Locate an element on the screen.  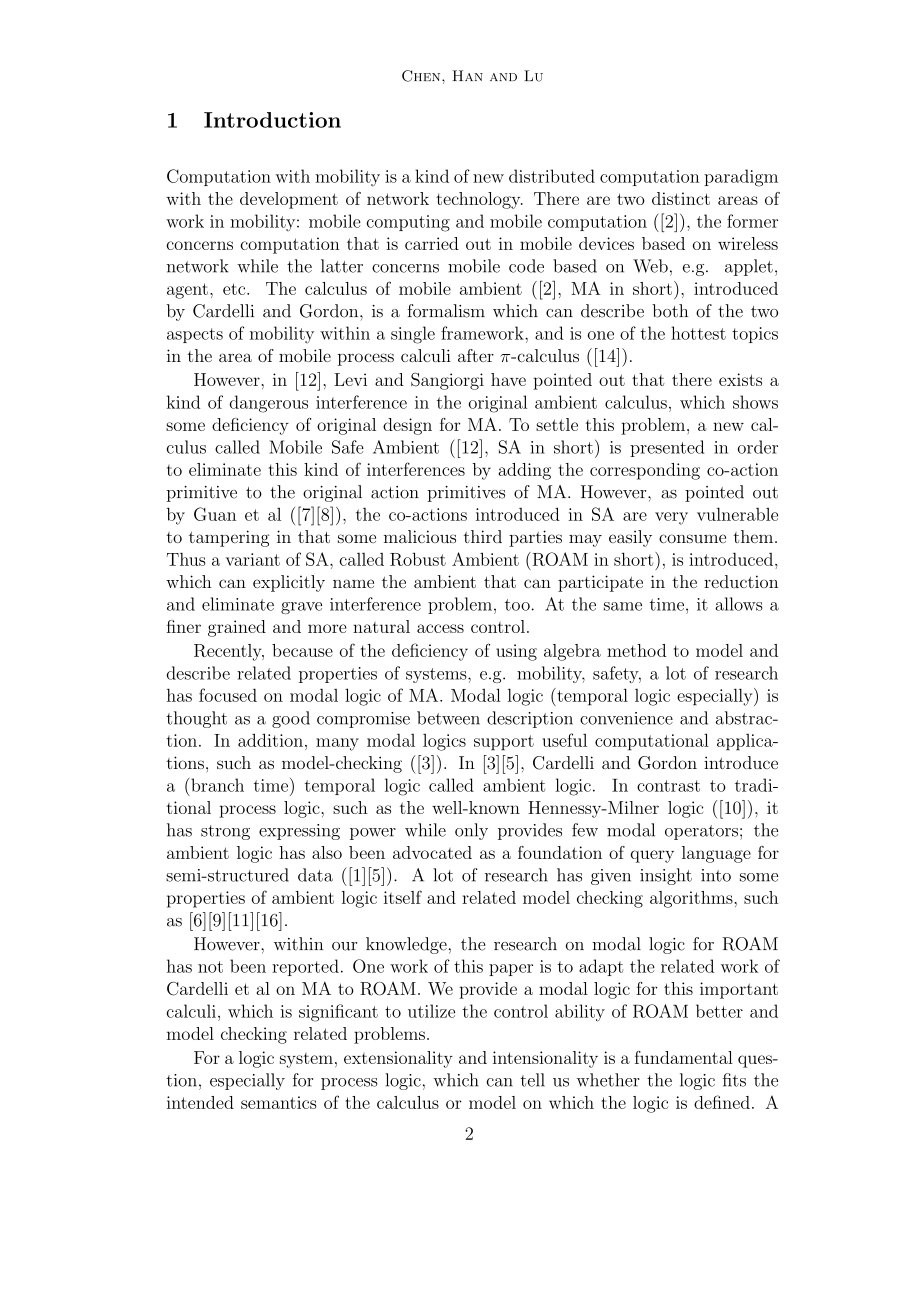
contrast is located at coordinates (668, 786).
